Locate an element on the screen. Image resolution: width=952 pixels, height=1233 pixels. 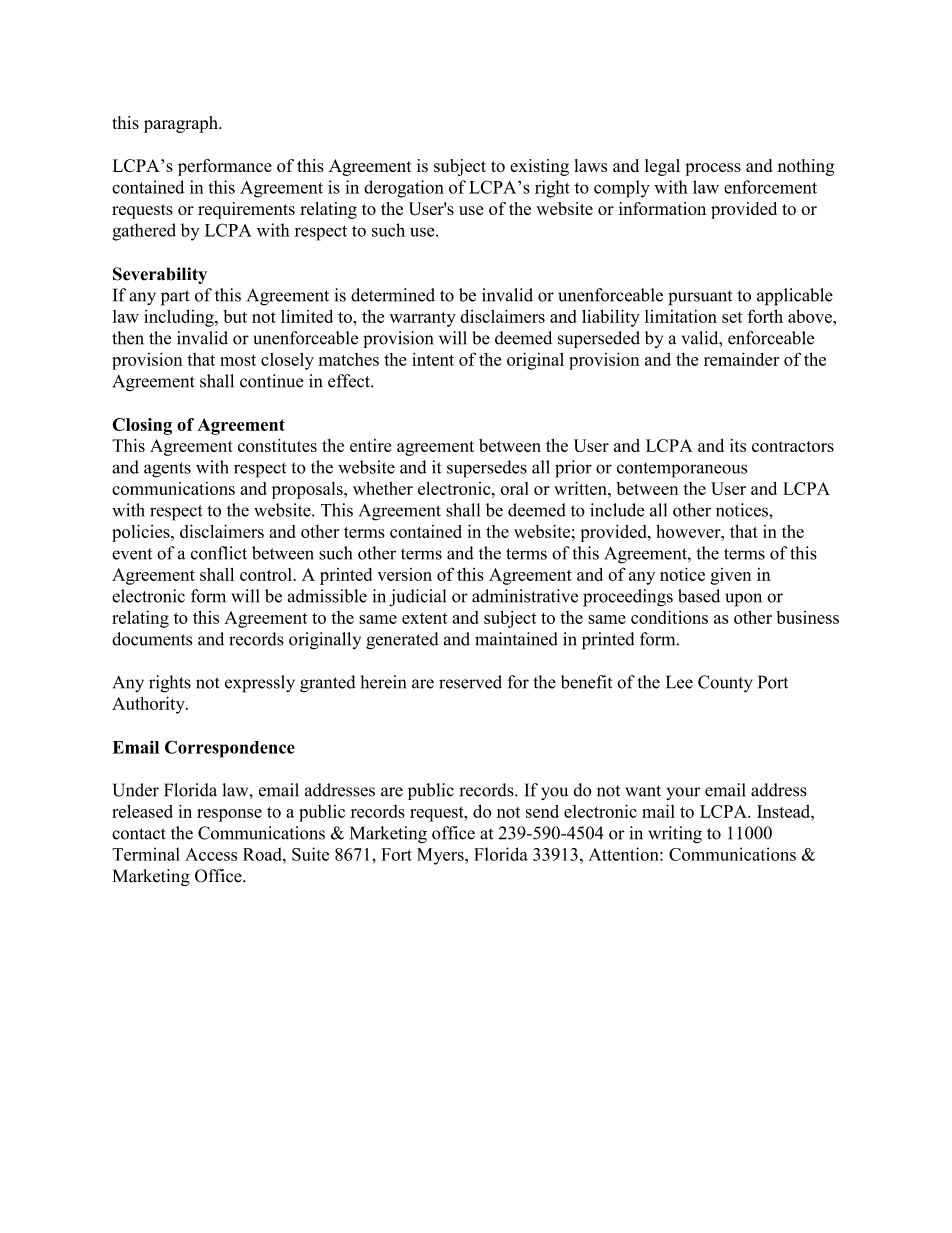
agents is located at coordinates (167, 470).
